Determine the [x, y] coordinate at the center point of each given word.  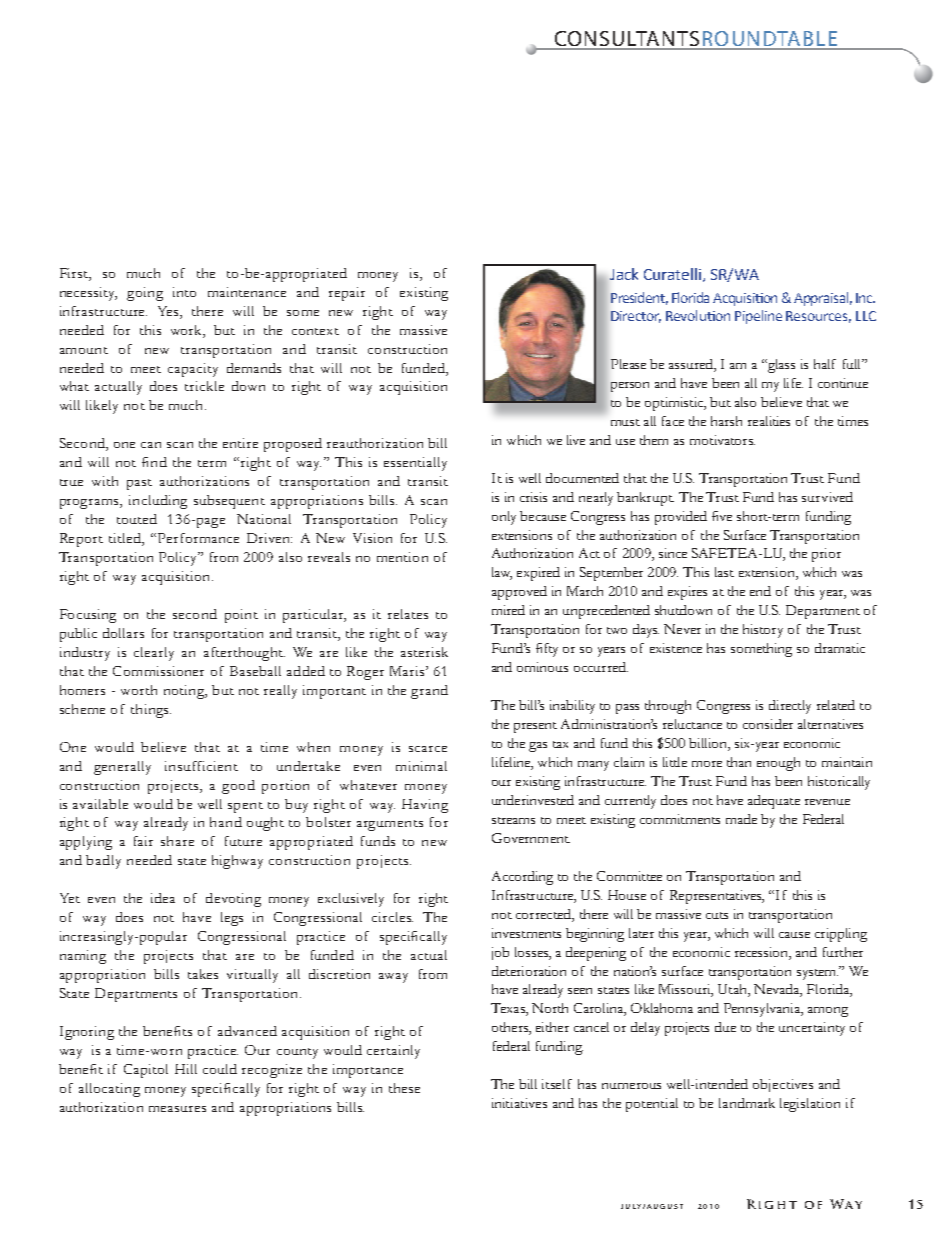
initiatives [519, 1103]
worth [139, 690]
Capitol [146, 1071]
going [145, 294]
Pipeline [758, 317]
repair [347, 294]
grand [429, 692]
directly [790, 707]
